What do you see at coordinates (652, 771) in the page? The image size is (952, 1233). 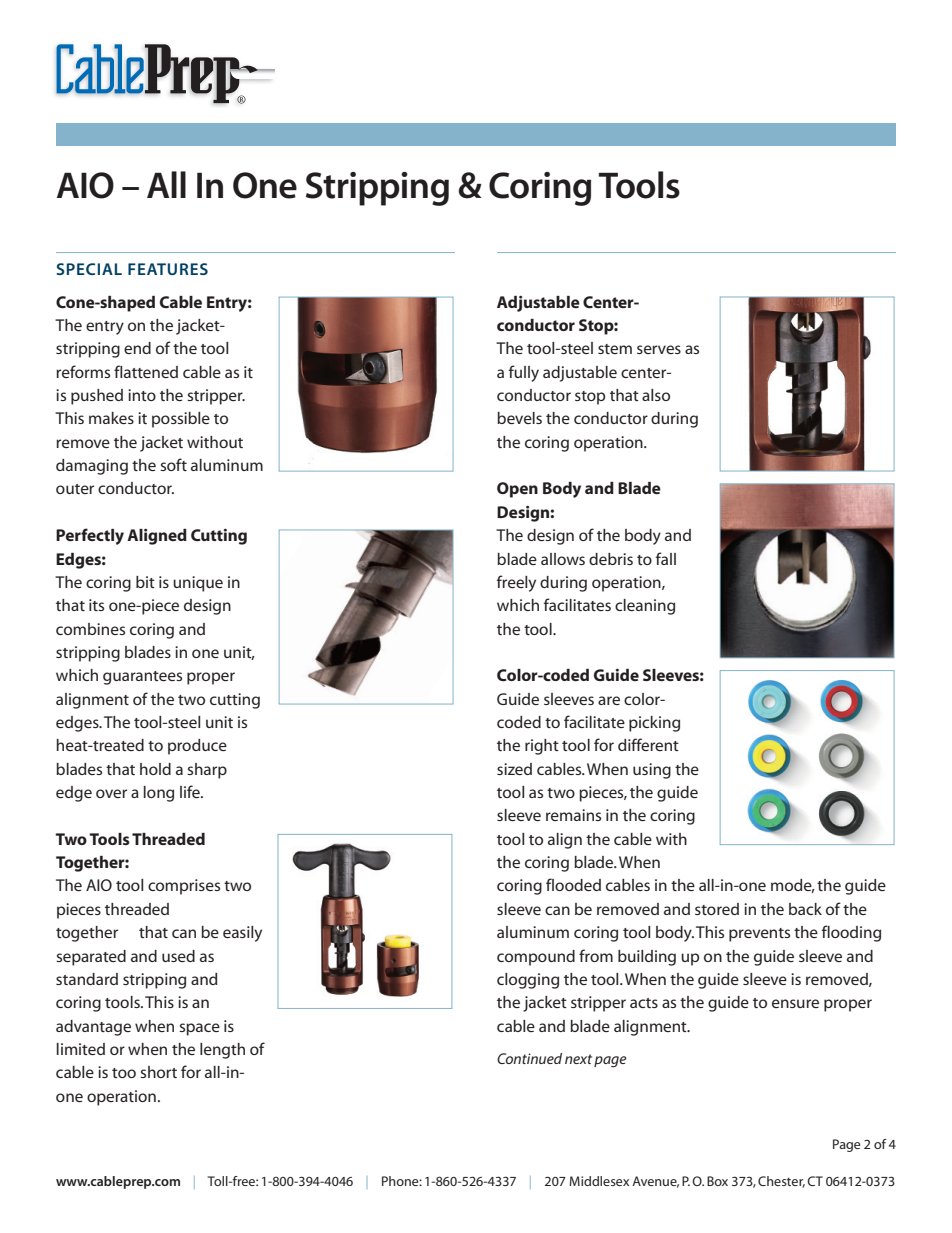 I see `using` at bounding box center [652, 771].
